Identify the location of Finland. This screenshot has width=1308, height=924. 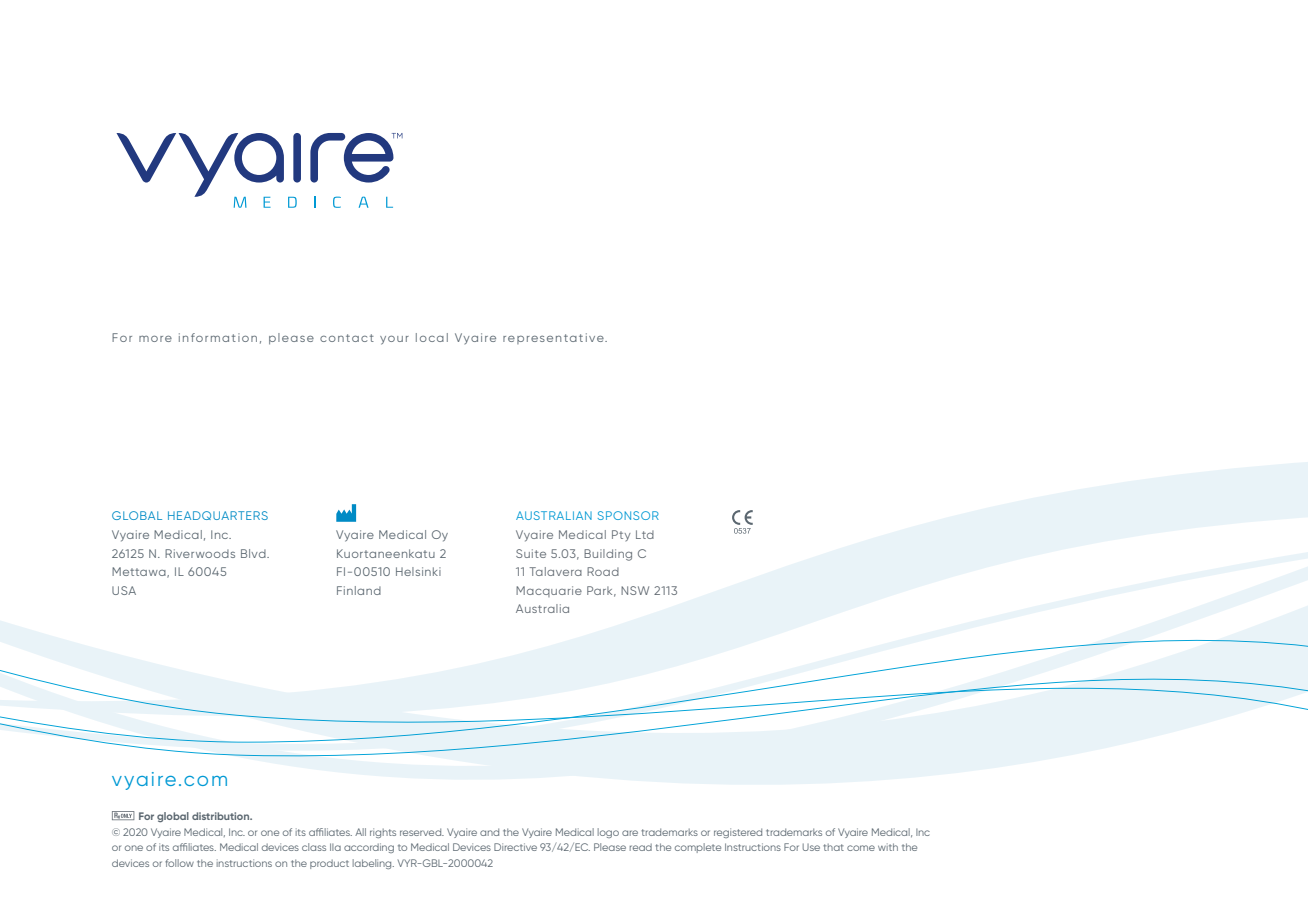
(359, 590).
